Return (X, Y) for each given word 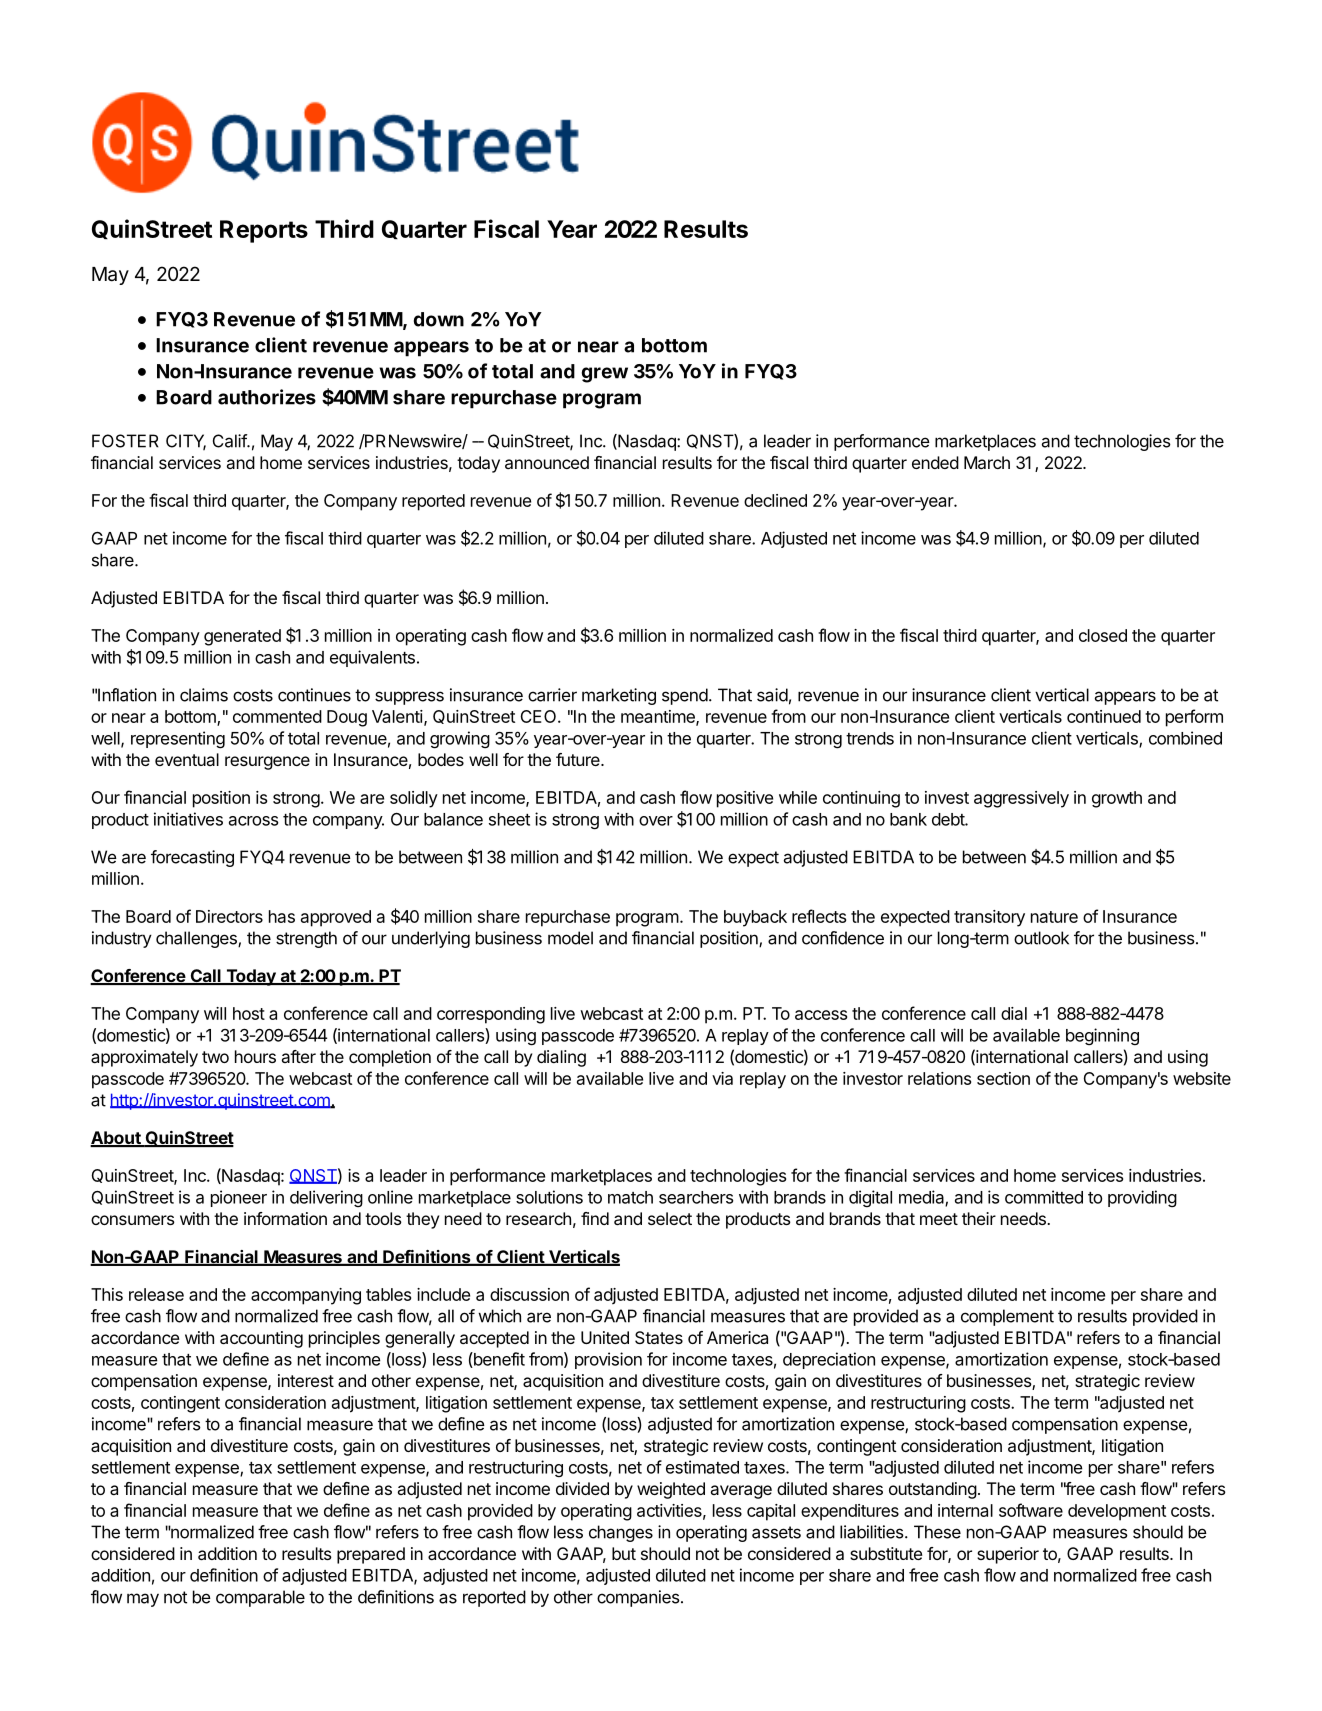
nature (1054, 917)
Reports (264, 231)
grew (605, 375)
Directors (229, 916)
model (570, 938)
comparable (260, 1598)
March (987, 462)
